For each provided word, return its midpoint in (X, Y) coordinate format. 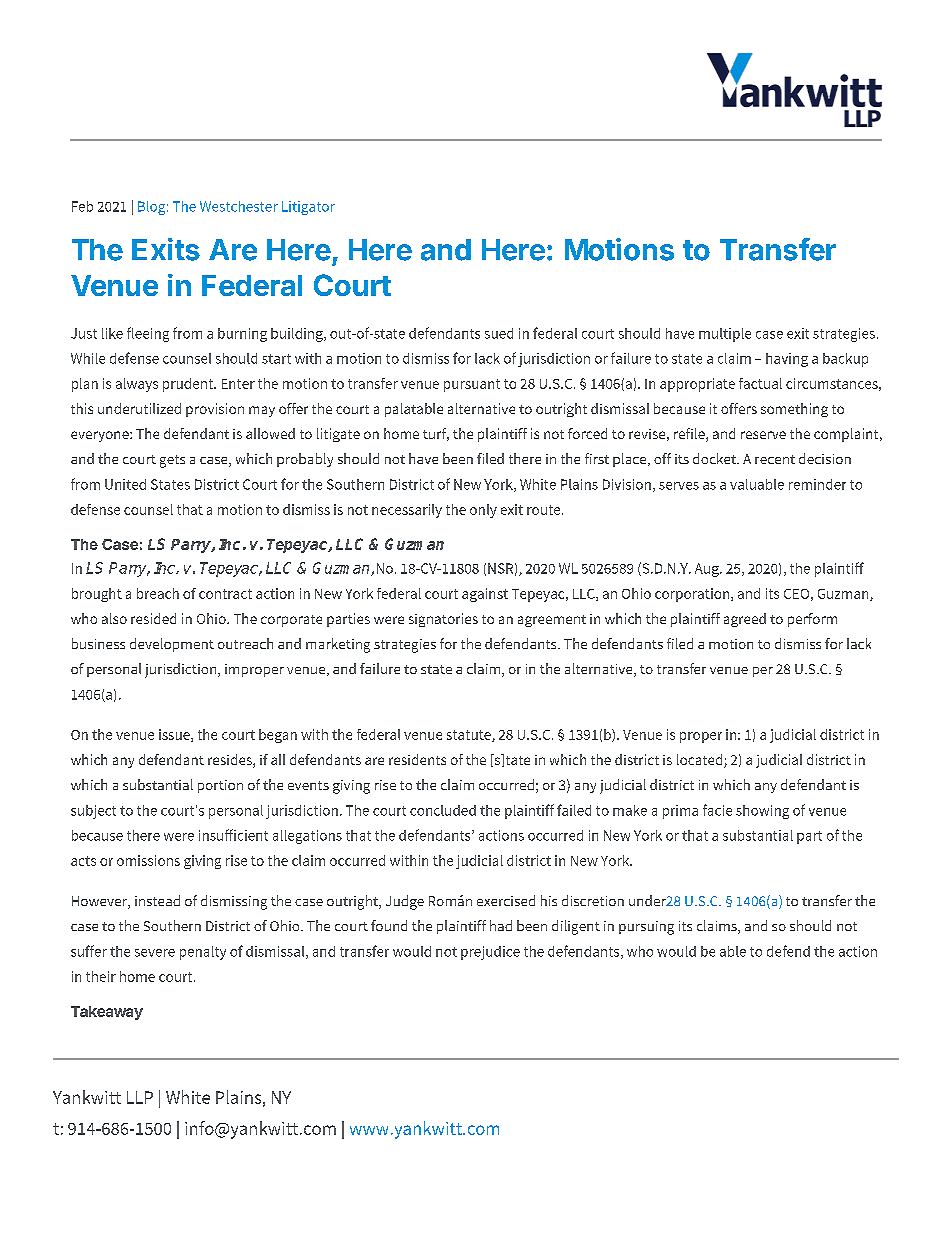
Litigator (308, 208)
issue (175, 735)
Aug (708, 570)
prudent (189, 385)
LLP (140, 1097)
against (485, 595)
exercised (506, 900)
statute (470, 736)
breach (158, 593)
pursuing (646, 928)
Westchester (239, 206)
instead (157, 900)
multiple (725, 335)
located (701, 761)
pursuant (472, 385)
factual (760, 383)
